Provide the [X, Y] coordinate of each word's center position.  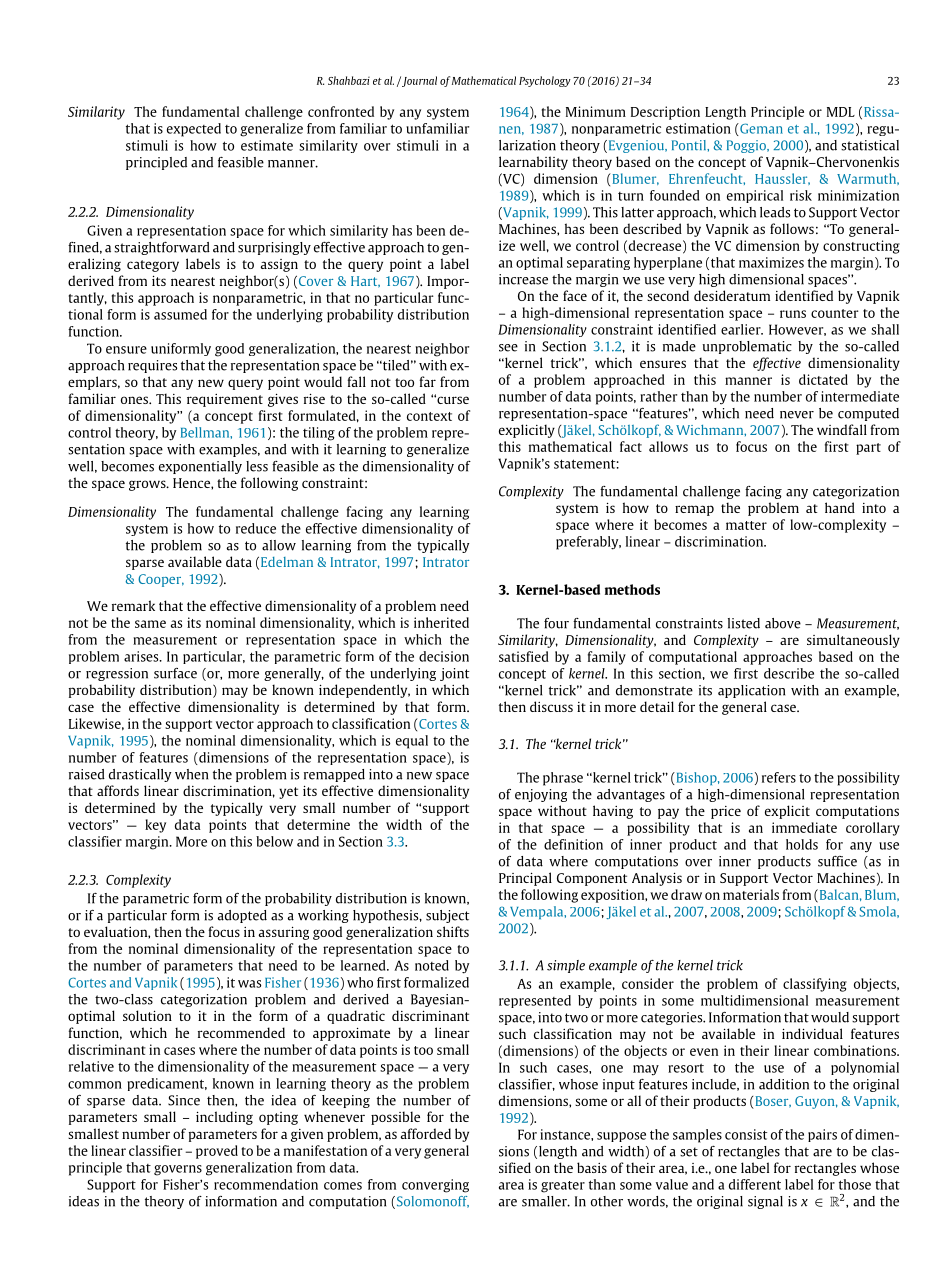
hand [840, 507]
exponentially [200, 467]
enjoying [541, 795]
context [429, 416]
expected [194, 130]
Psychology [545, 81]
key [155, 826]
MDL [841, 112]
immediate [804, 827]
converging [435, 1186]
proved [217, 1152]
